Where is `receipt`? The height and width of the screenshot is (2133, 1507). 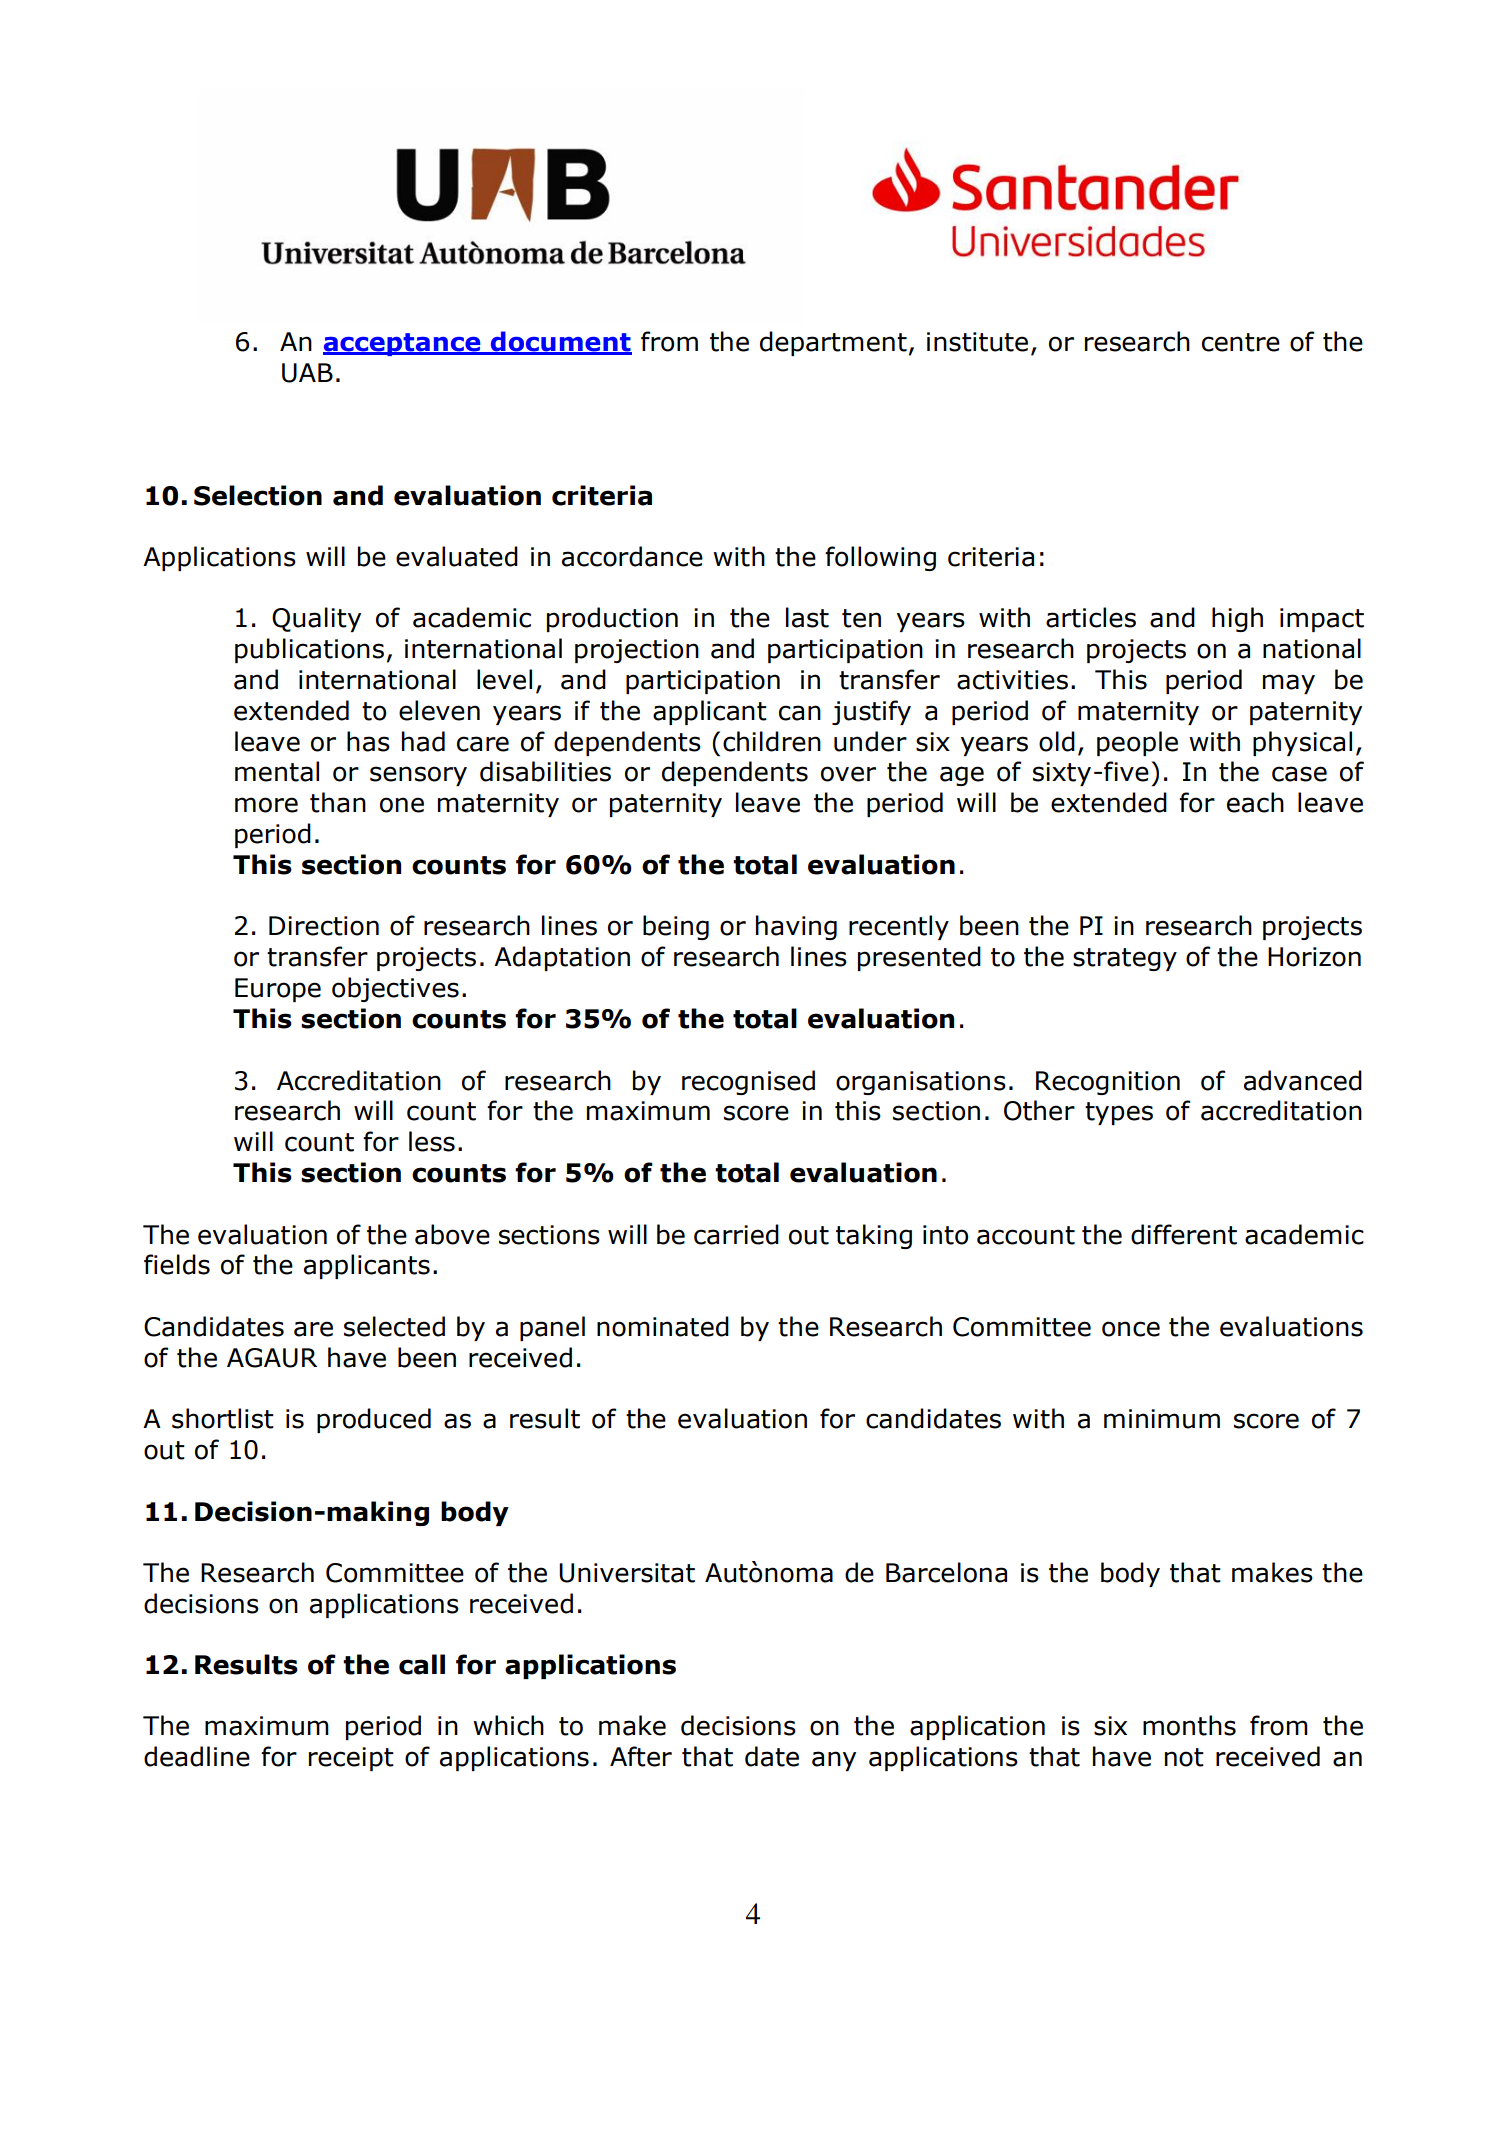 receipt is located at coordinates (351, 1759).
